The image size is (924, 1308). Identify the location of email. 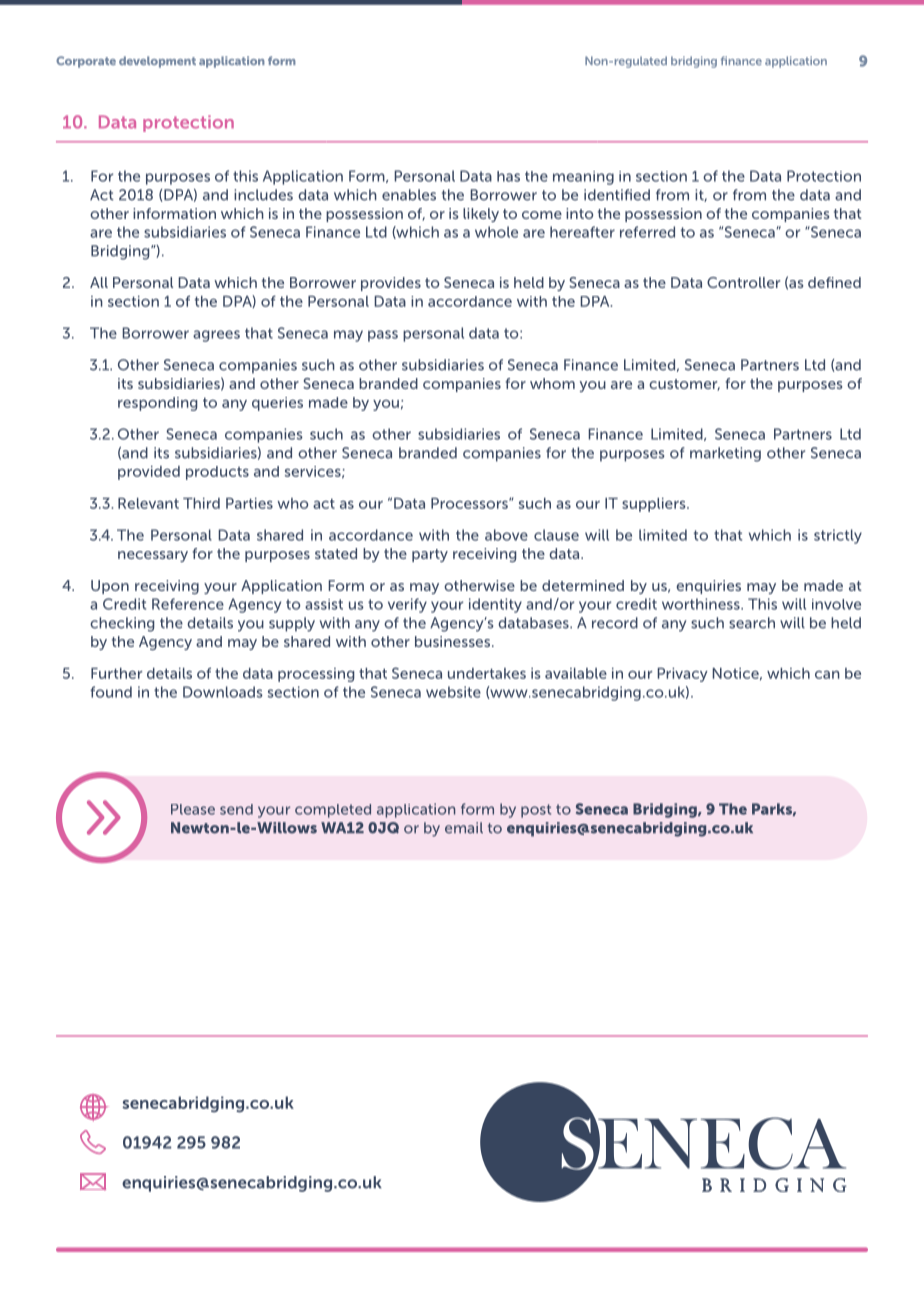
(464, 828).
